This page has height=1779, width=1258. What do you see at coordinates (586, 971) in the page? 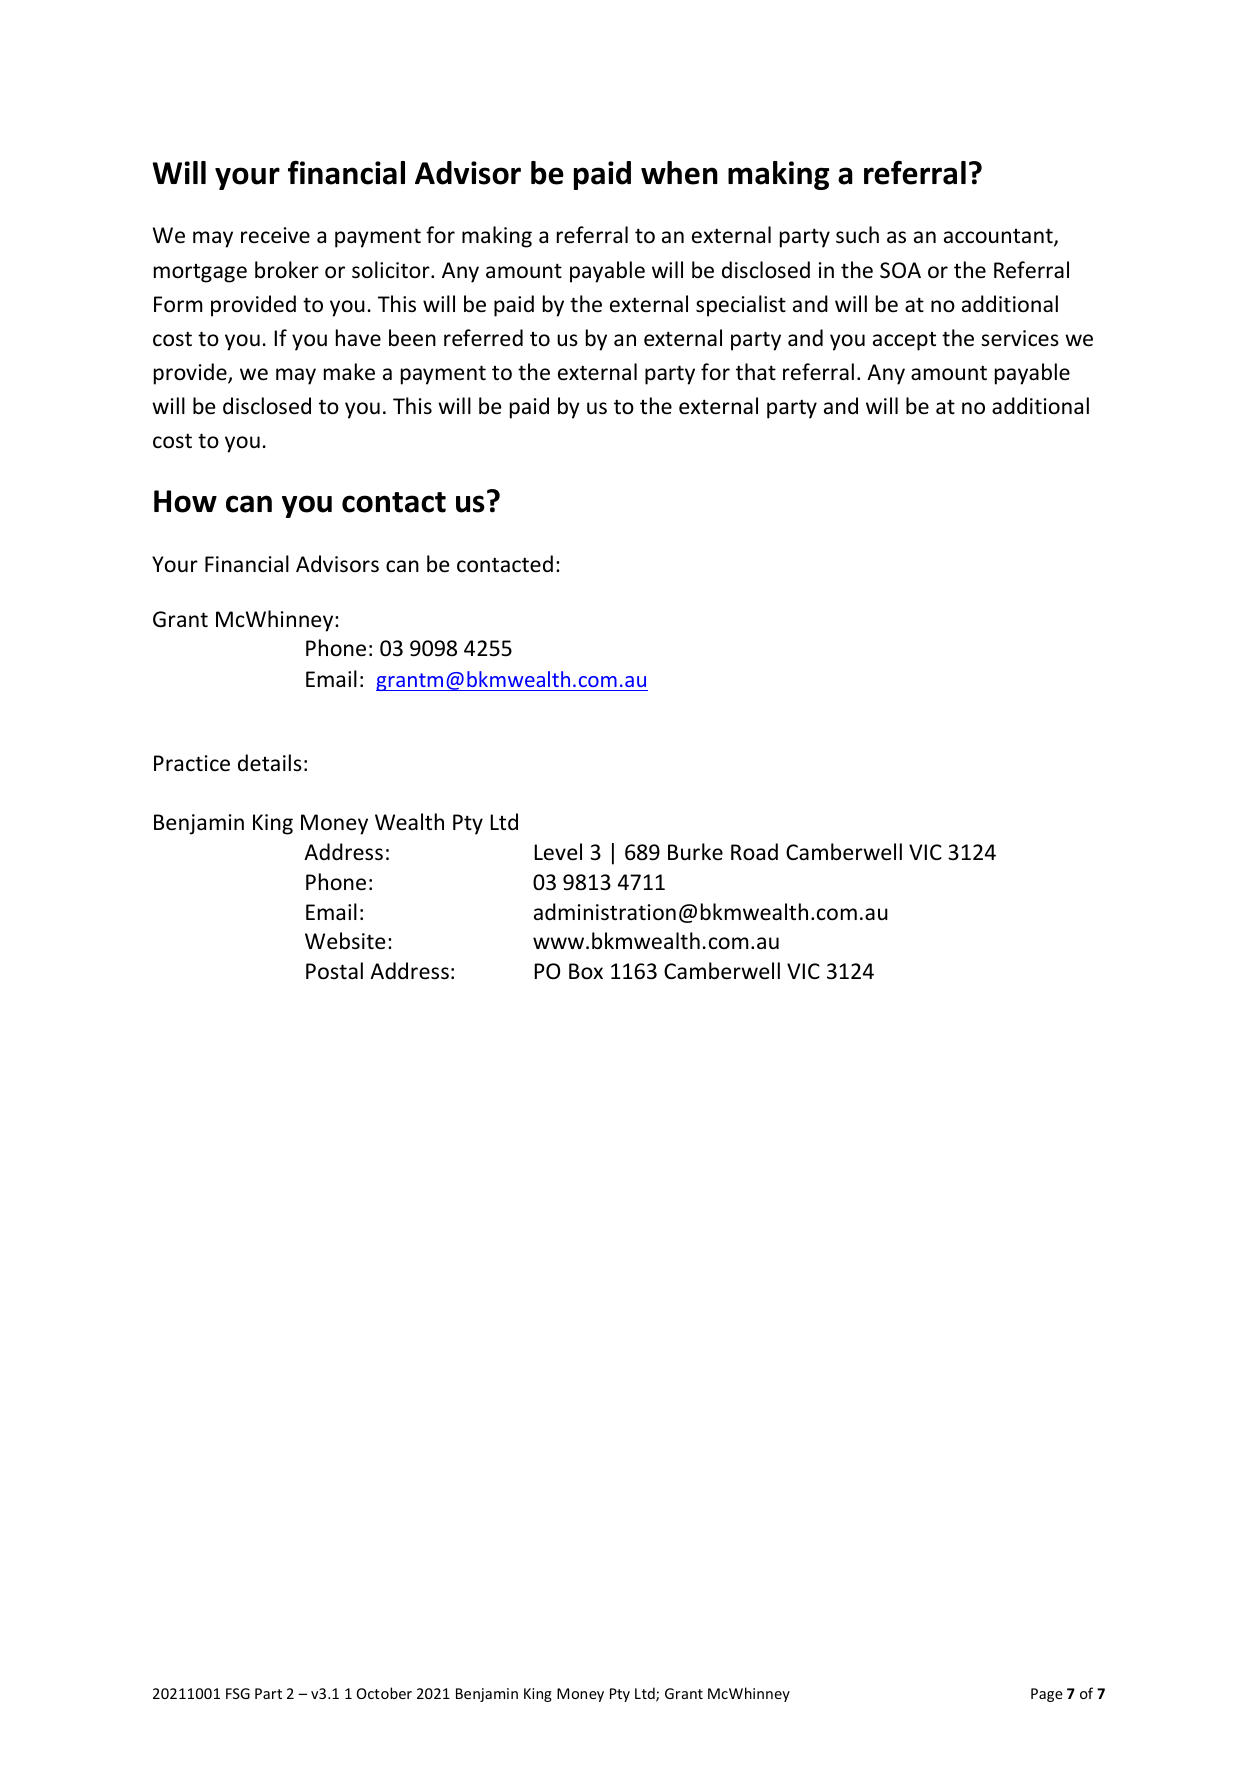
I see `Box` at bounding box center [586, 971].
